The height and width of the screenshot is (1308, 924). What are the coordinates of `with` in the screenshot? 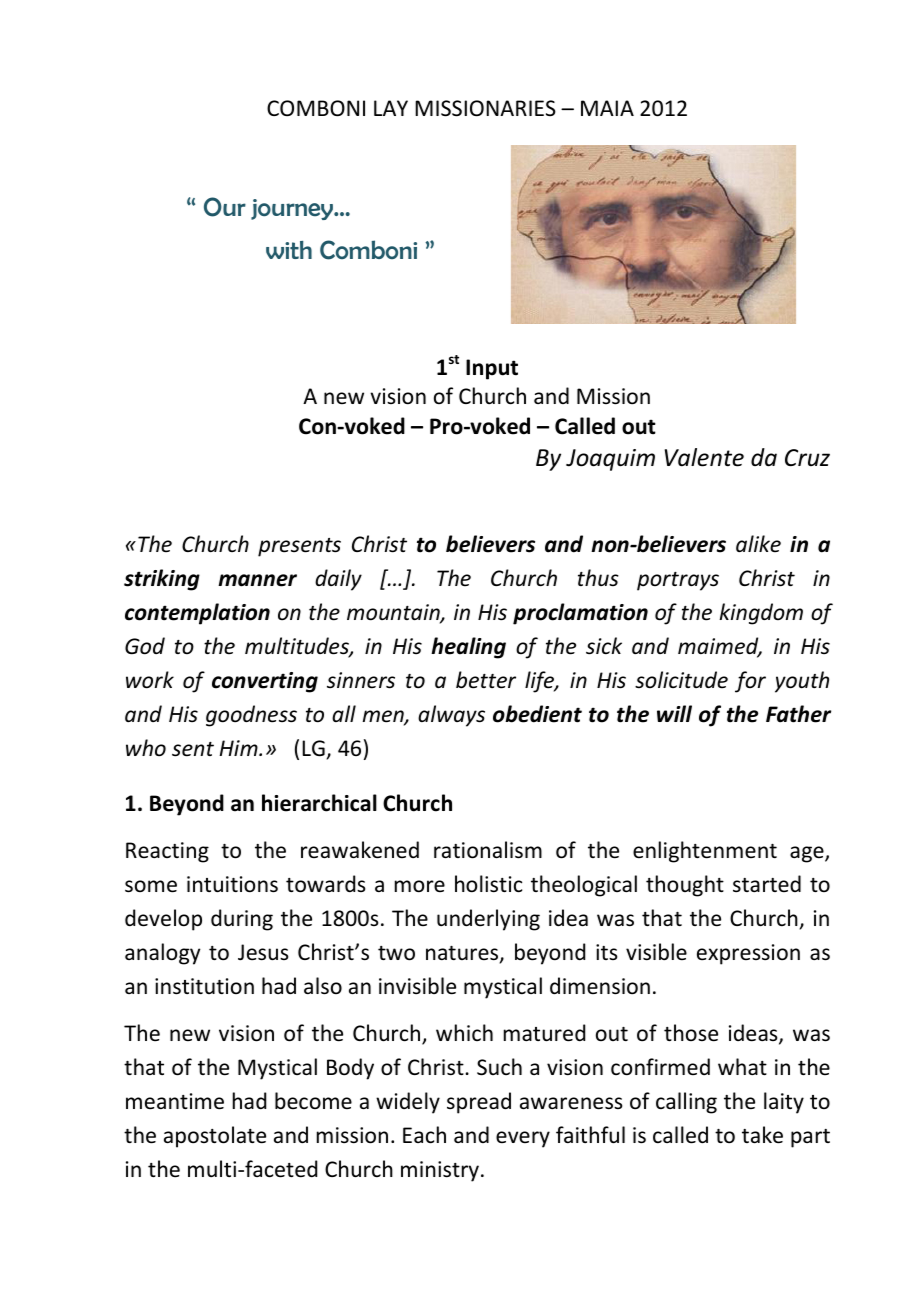 It's located at (289, 250).
